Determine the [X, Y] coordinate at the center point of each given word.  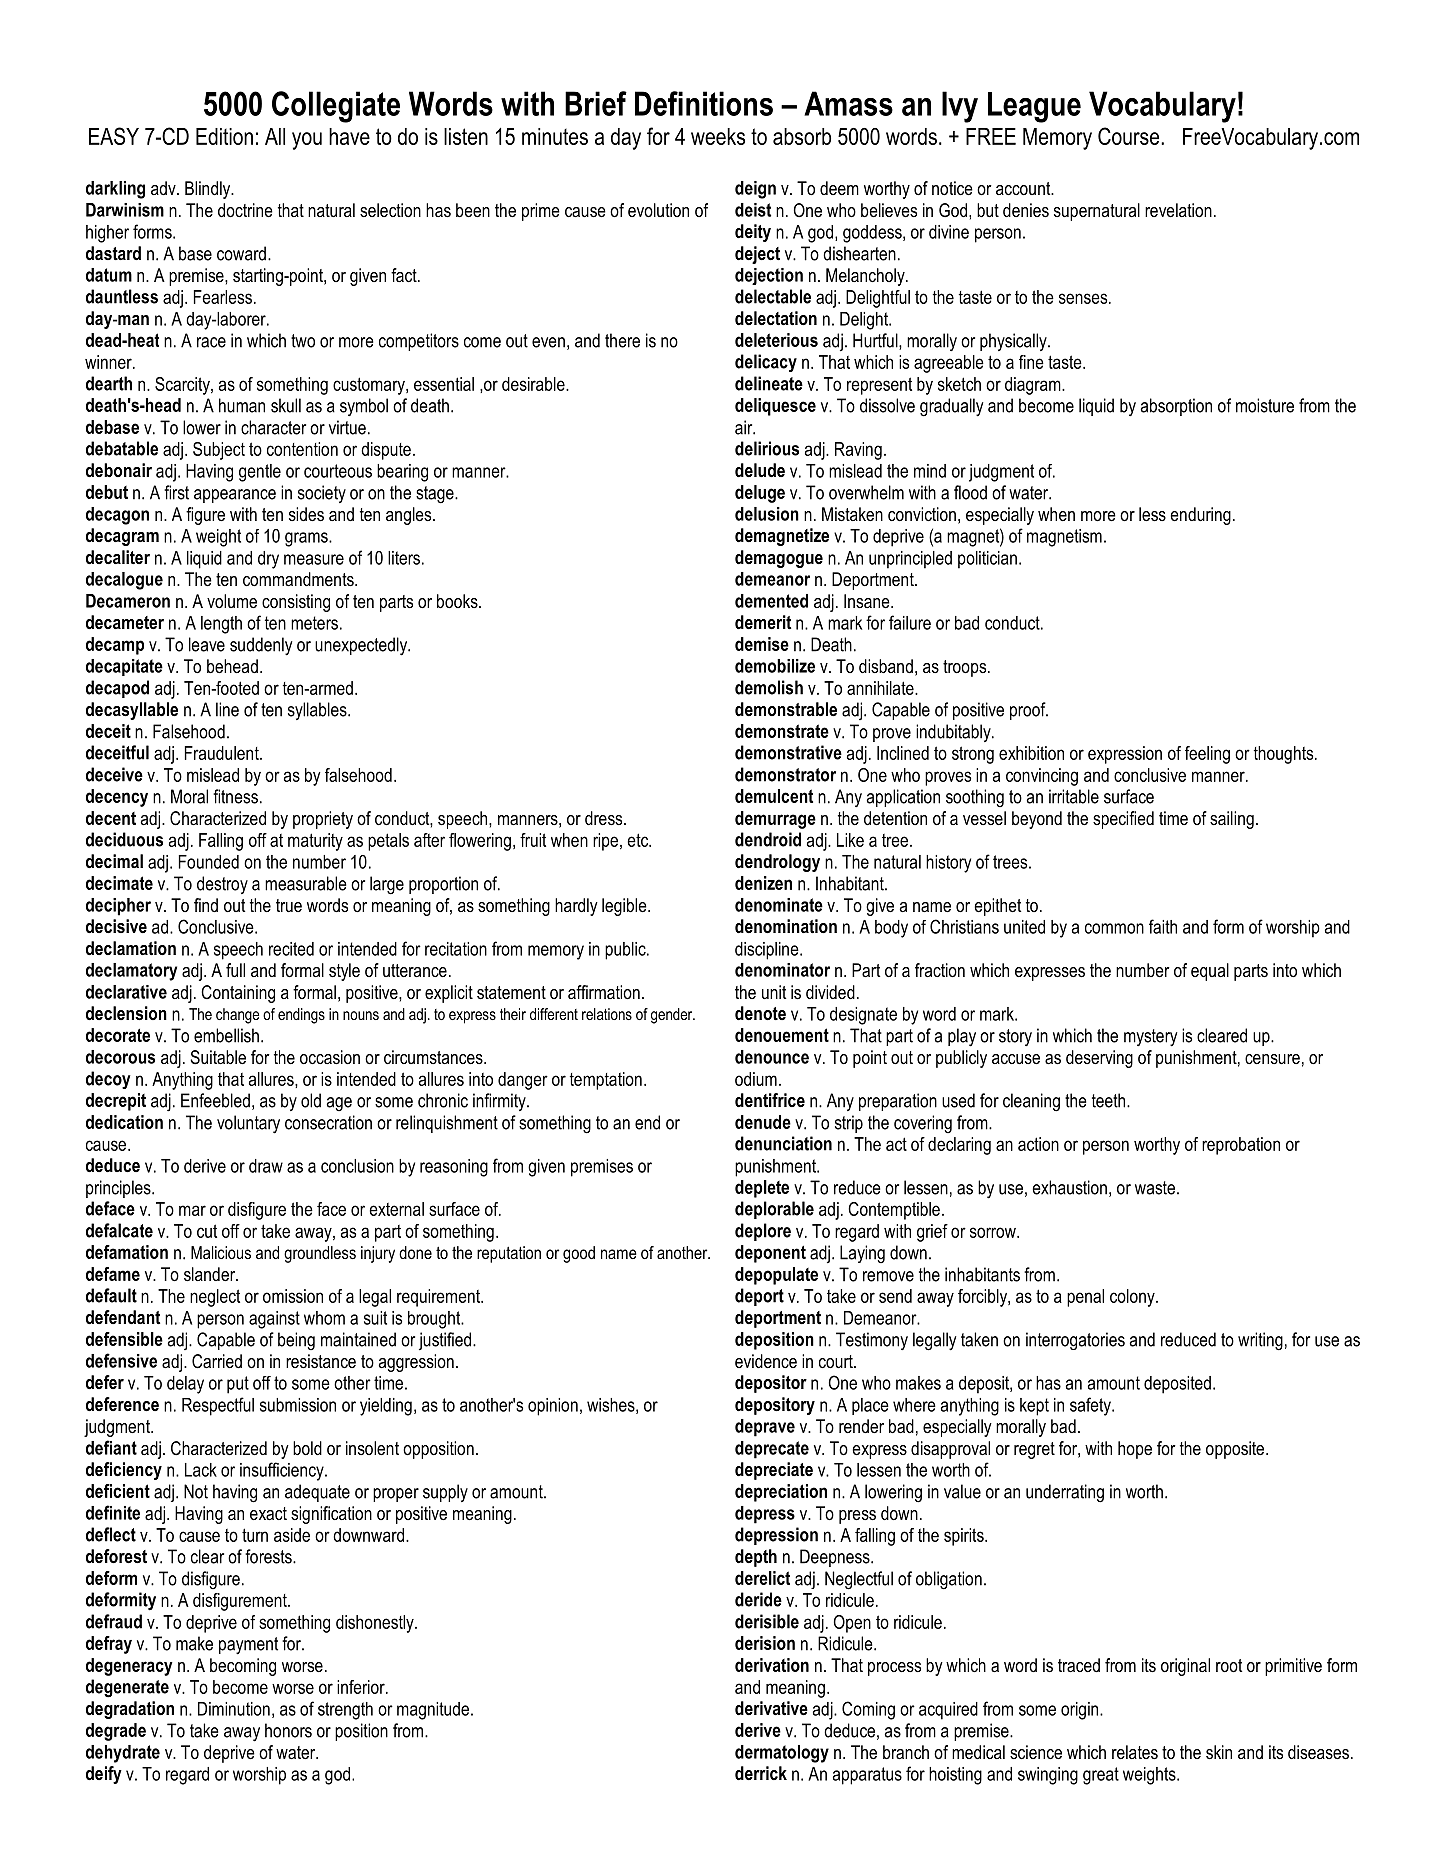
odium [756, 1079]
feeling [1207, 755]
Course [1130, 136]
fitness [235, 796]
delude [760, 470]
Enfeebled [215, 1100]
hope [1135, 1450]
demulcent [774, 796]
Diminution [234, 1709]
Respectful [218, 1406]
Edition [224, 136]
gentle [260, 473]
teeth [1110, 1100]
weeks [718, 136]
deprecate [772, 1450]
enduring [1200, 516]
